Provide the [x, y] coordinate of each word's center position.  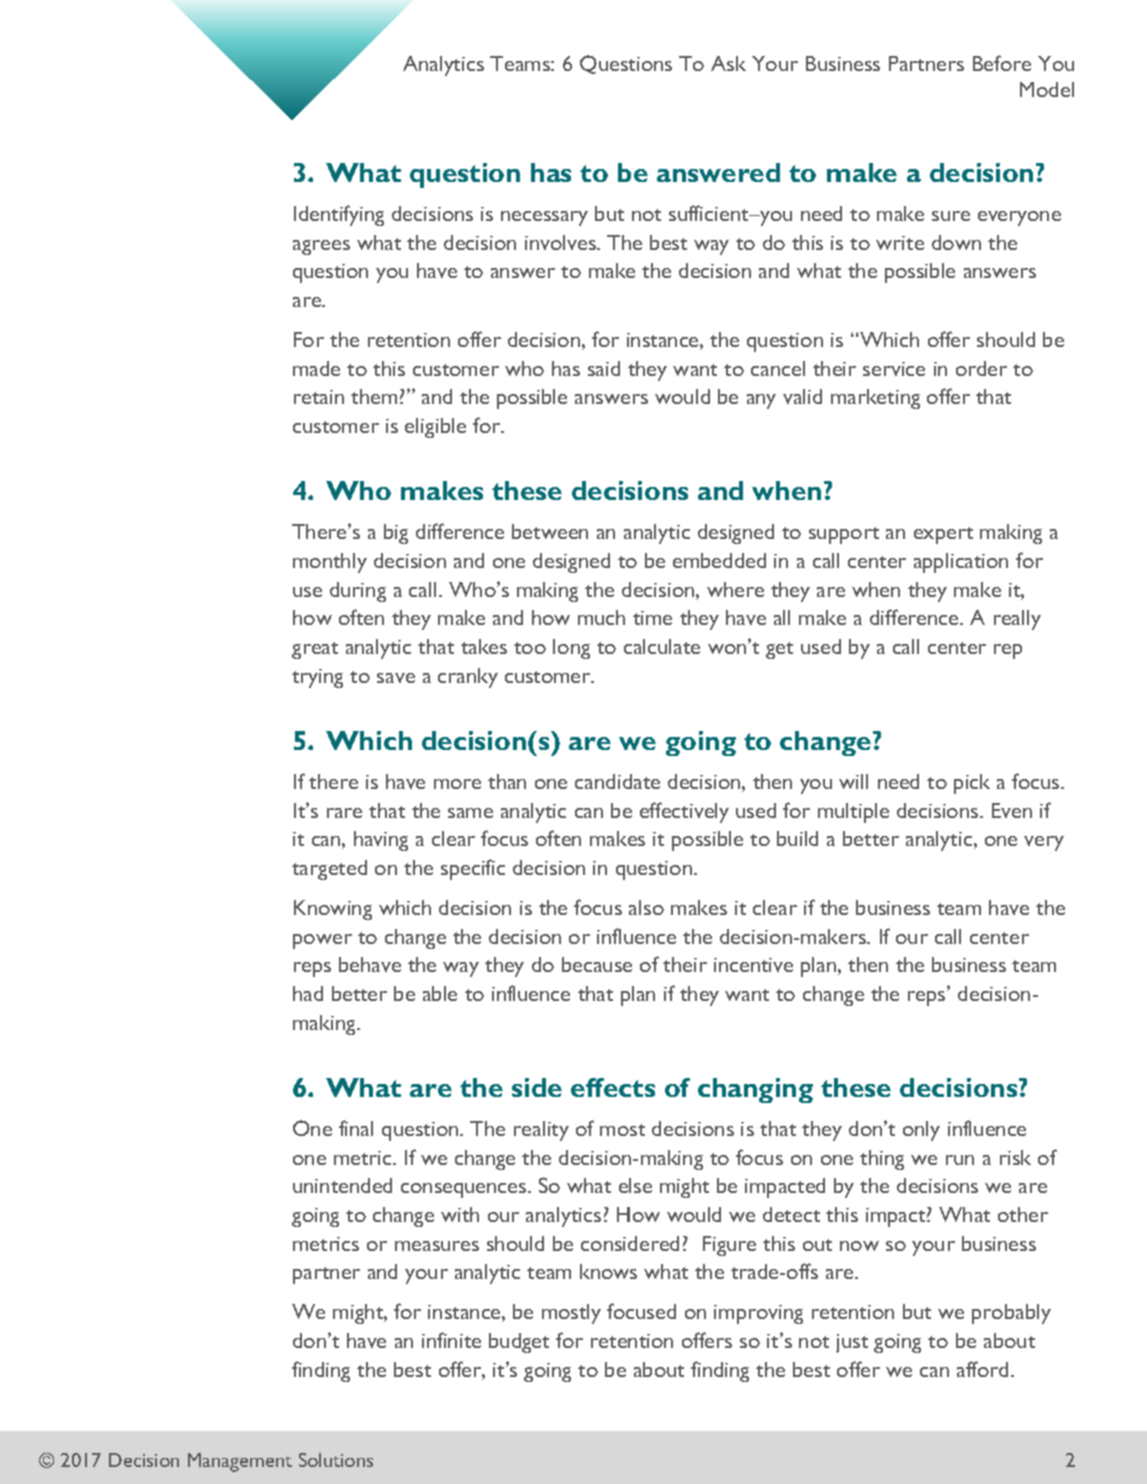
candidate [617, 781]
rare [344, 813]
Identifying [339, 215]
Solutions [336, 1460]
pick [972, 784]
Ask [728, 63]
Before [1002, 63]
